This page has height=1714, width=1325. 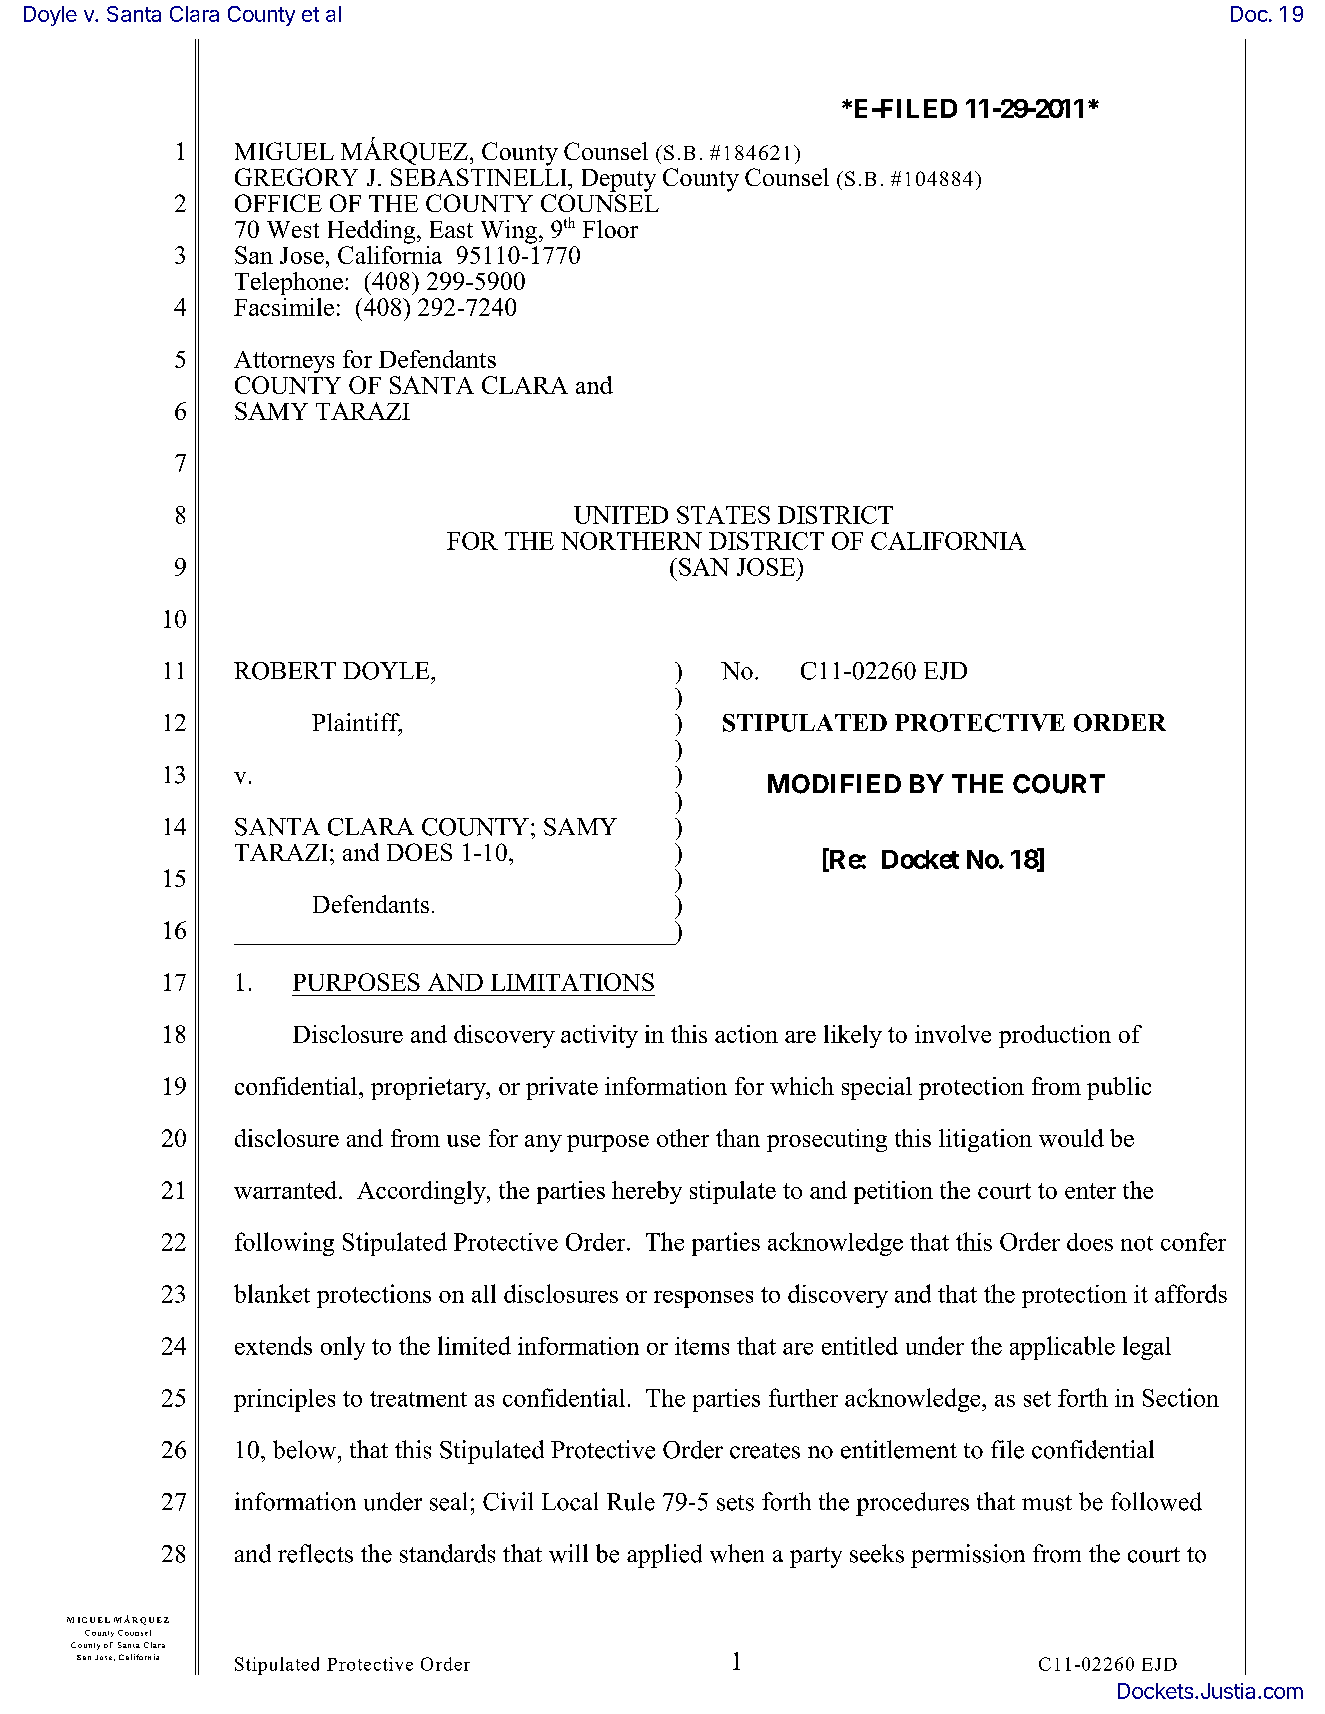 What do you see at coordinates (619, 180) in the page?
I see `Deputy` at bounding box center [619, 180].
